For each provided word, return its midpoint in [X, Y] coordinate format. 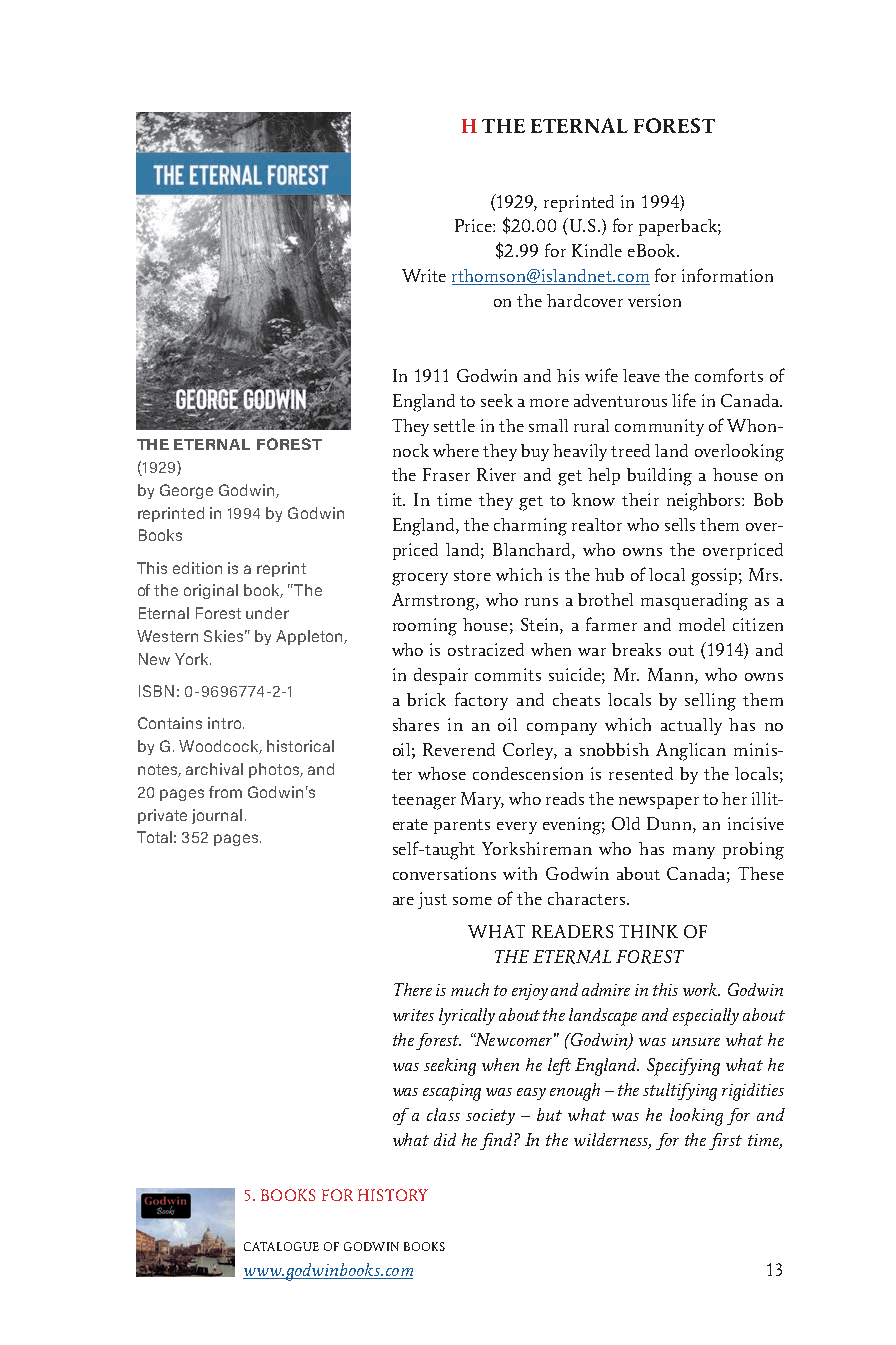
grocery [420, 579]
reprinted [579, 203]
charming [530, 527]
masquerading [694, 602]
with [520, 873]
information [727, 275]
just [432, 900]
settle [454, 425]
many [694, 853]
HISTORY [393, 1195]
